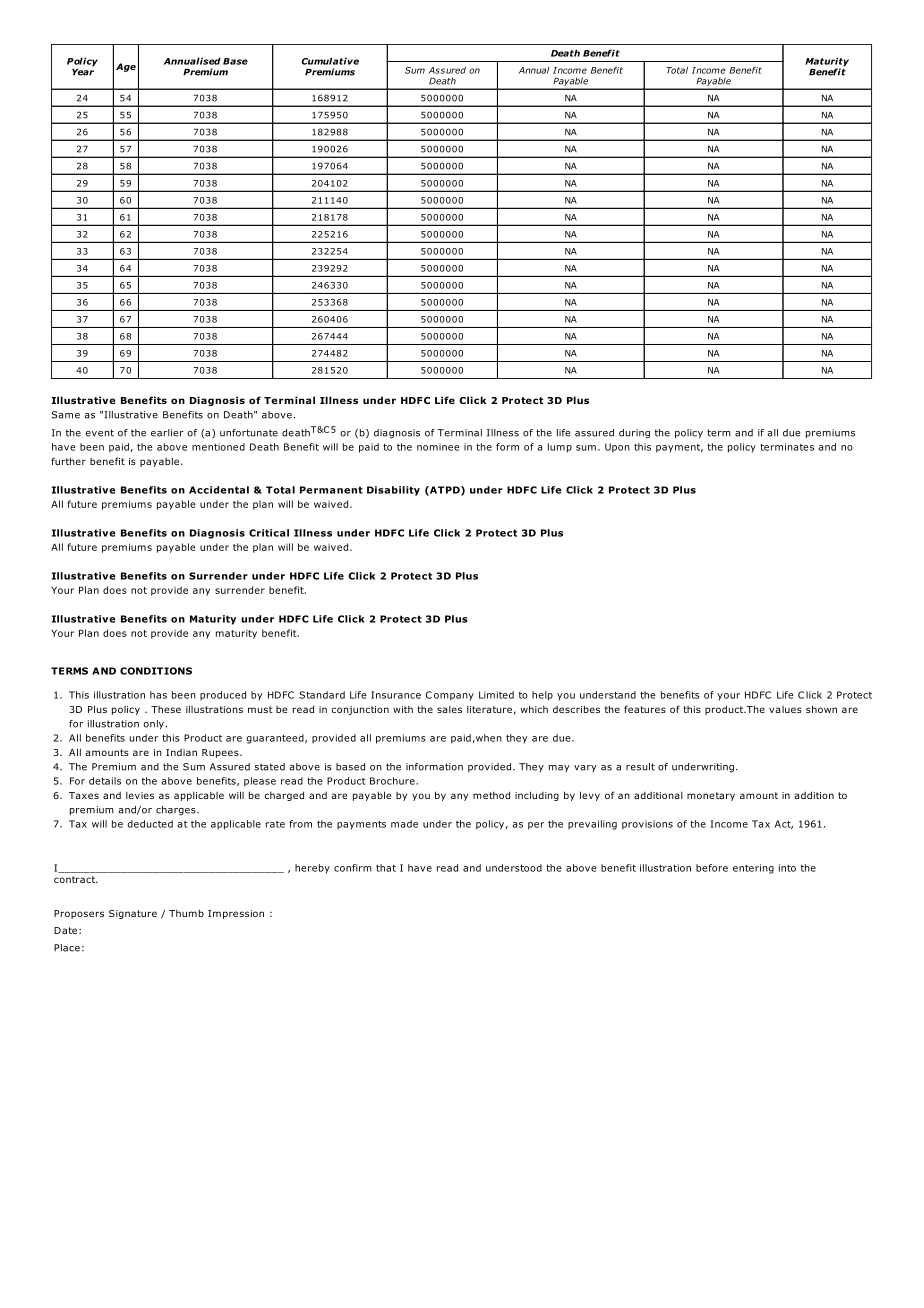  What do you see at coordinates (219, 490) in the screenshot?
I see `Accidental` at bounding box center [219, 490].
